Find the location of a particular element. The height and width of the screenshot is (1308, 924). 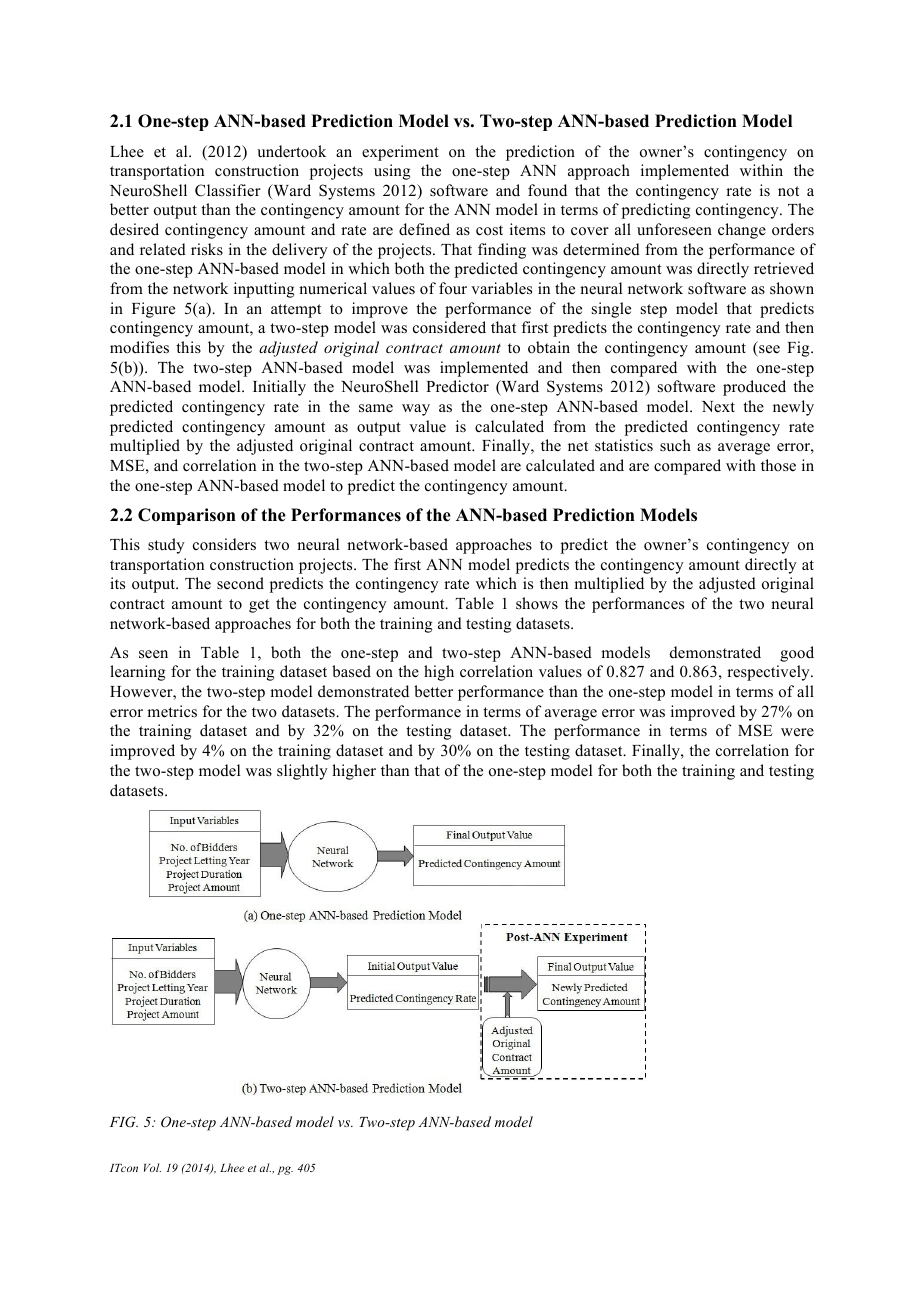

Vol is located at coordinates (152, 1167).
